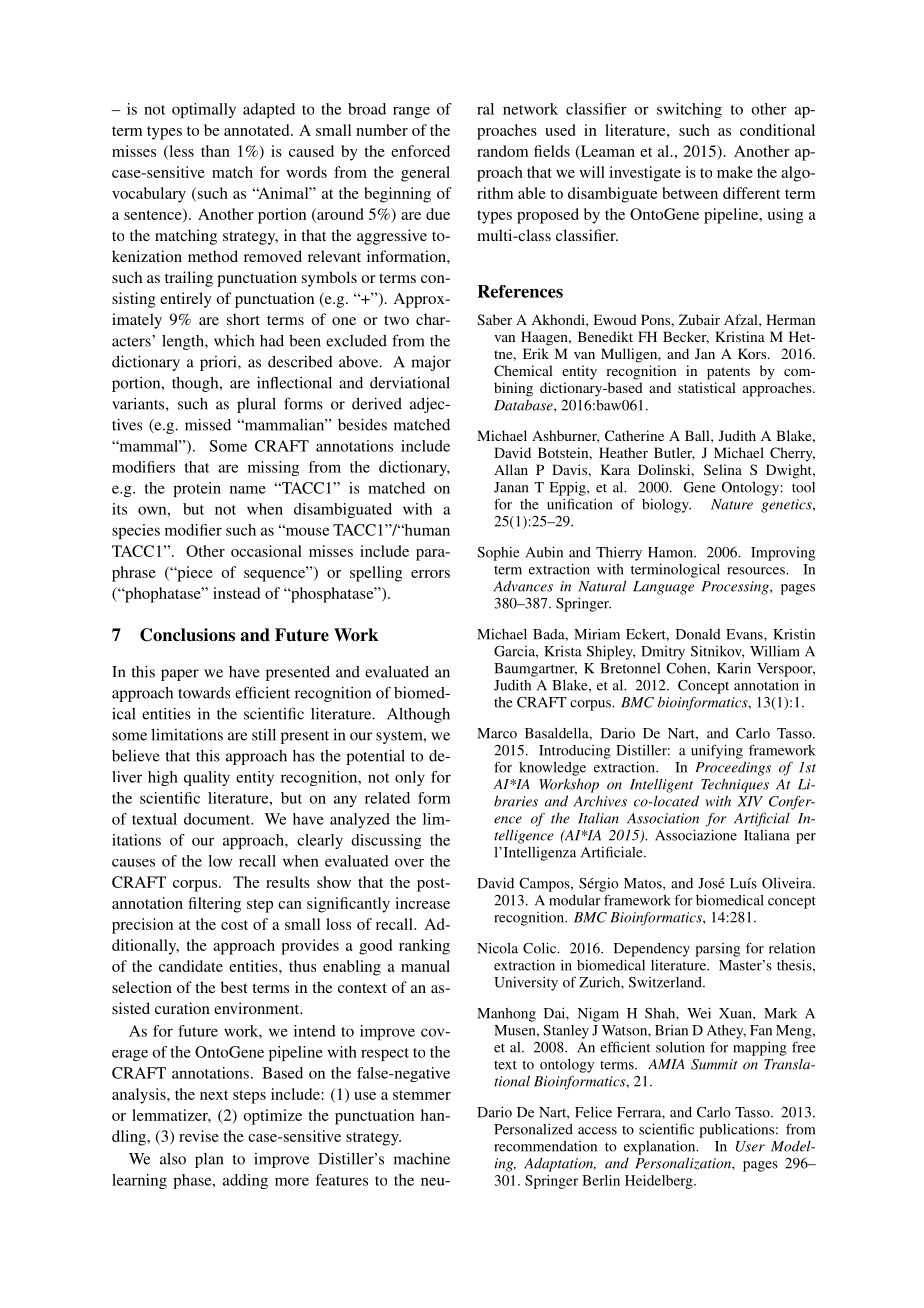 The height and width of the page is (1308, 924). Describe the element at coordinates (197, 489) in the page. I see `protein` at that location.
